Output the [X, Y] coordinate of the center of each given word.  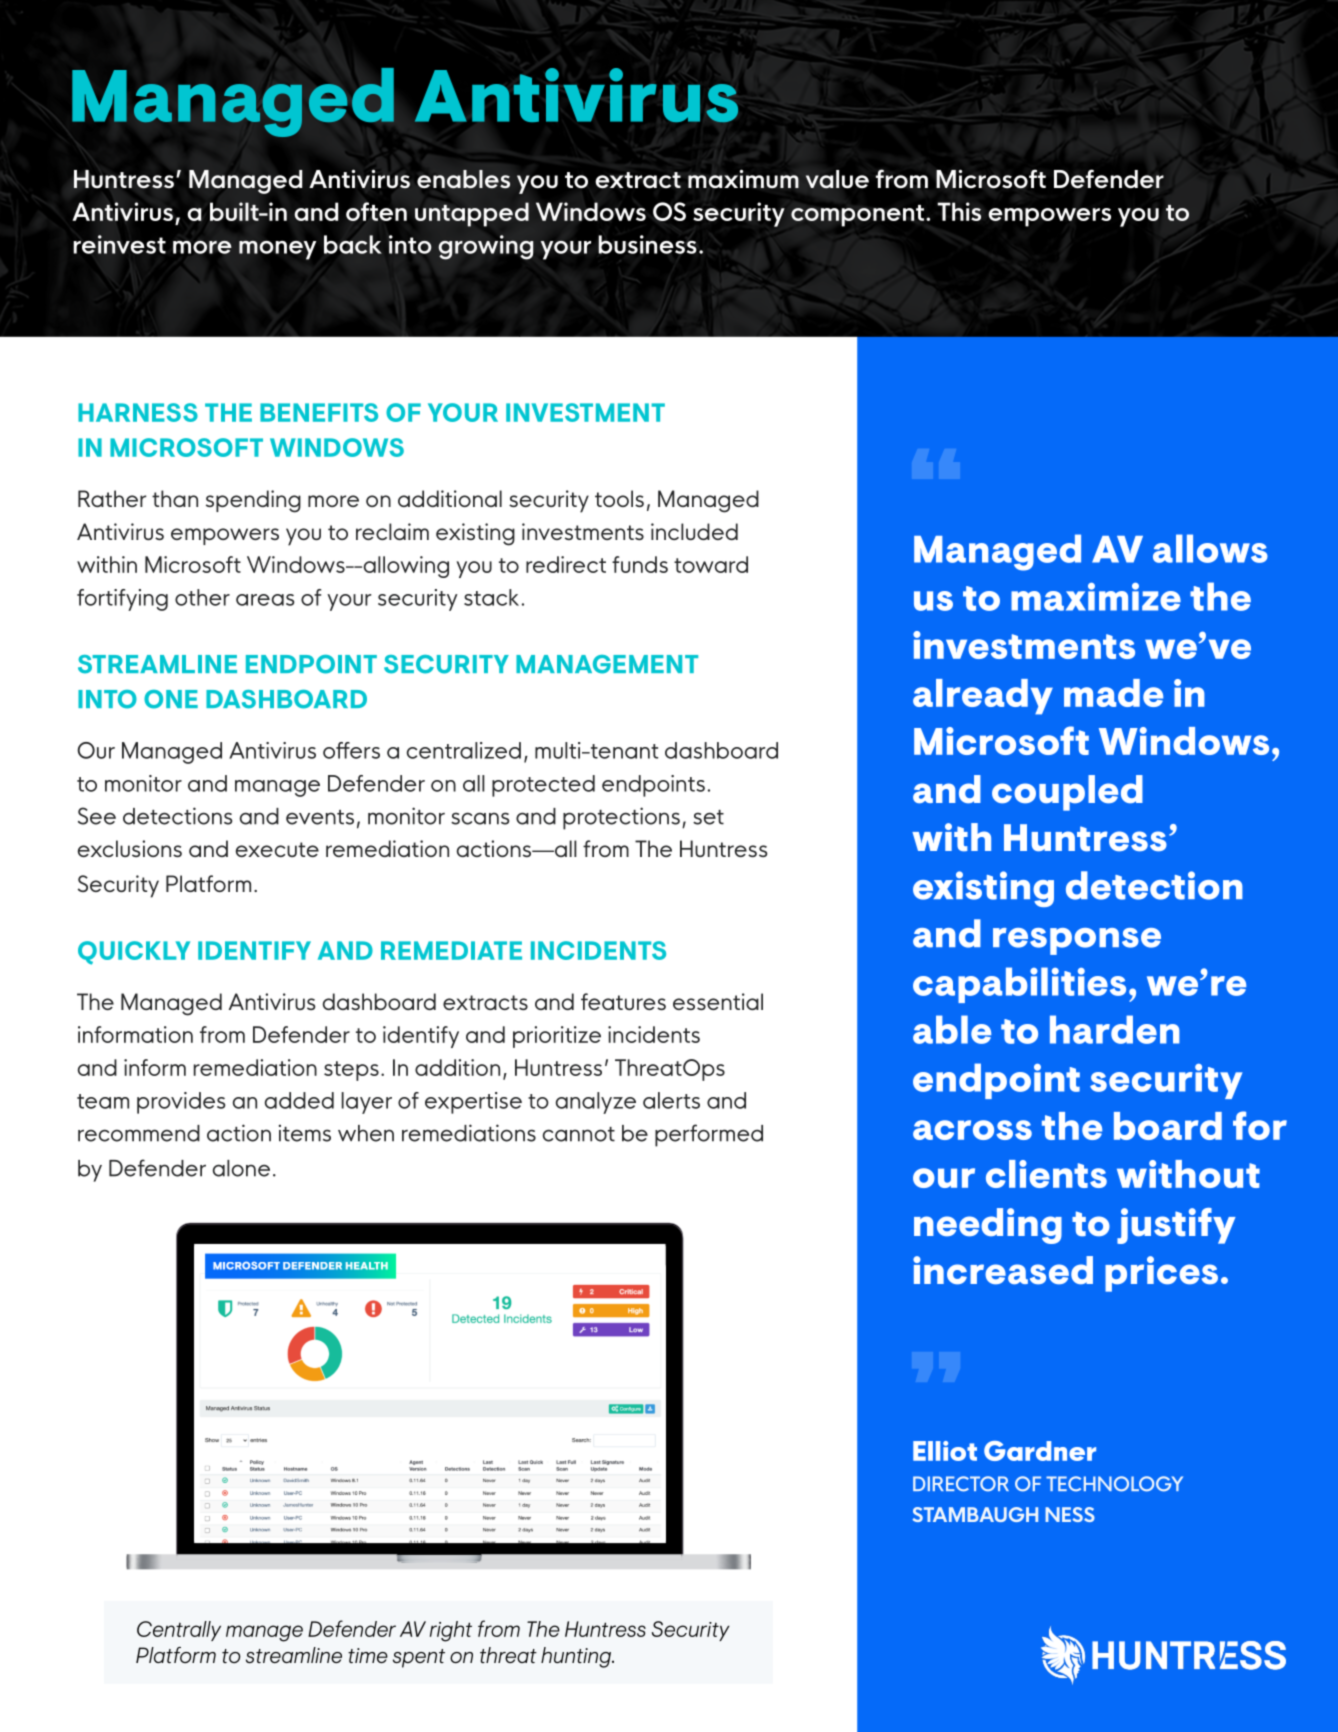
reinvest [119, 244]
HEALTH [367, 1266]
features [623, 1001]
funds [640, 564]
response [1077, 941]
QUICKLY [134, 953]
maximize [1096, 597]
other [202, 597]
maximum [743, 179]
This [959, 211]
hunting [577, 1657]
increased [1003, 1270]
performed [709, 1135]
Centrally [179, 1631]
